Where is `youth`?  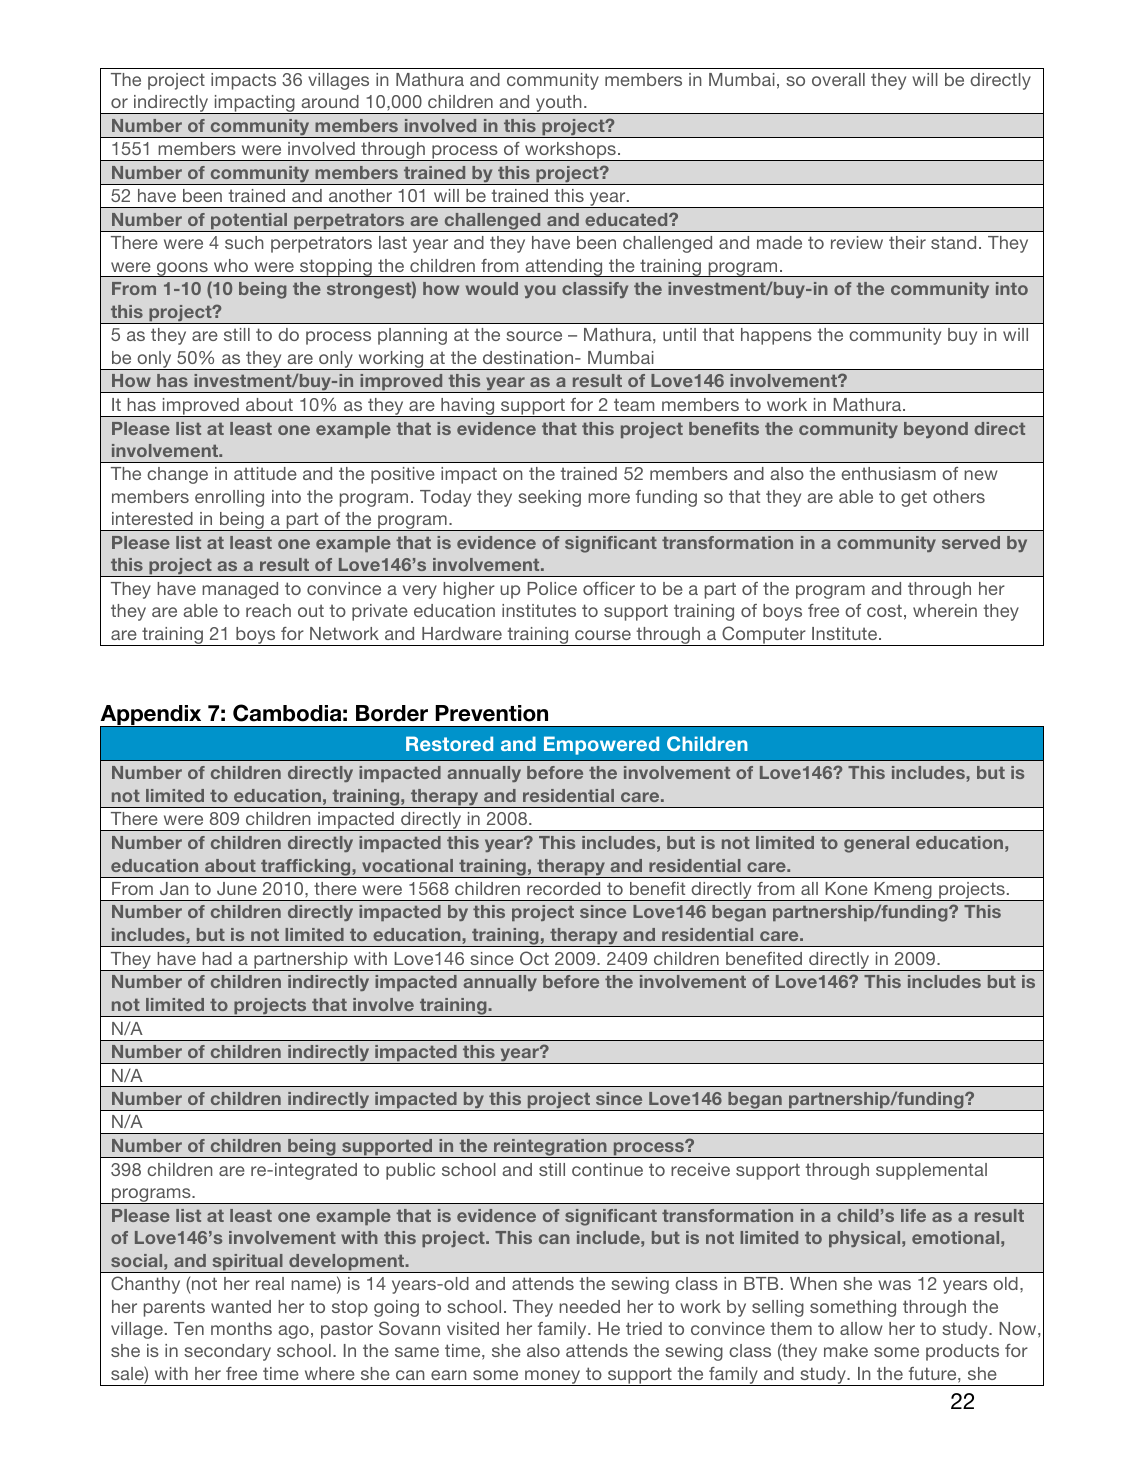
youth is located at coordinates (559, 104).
